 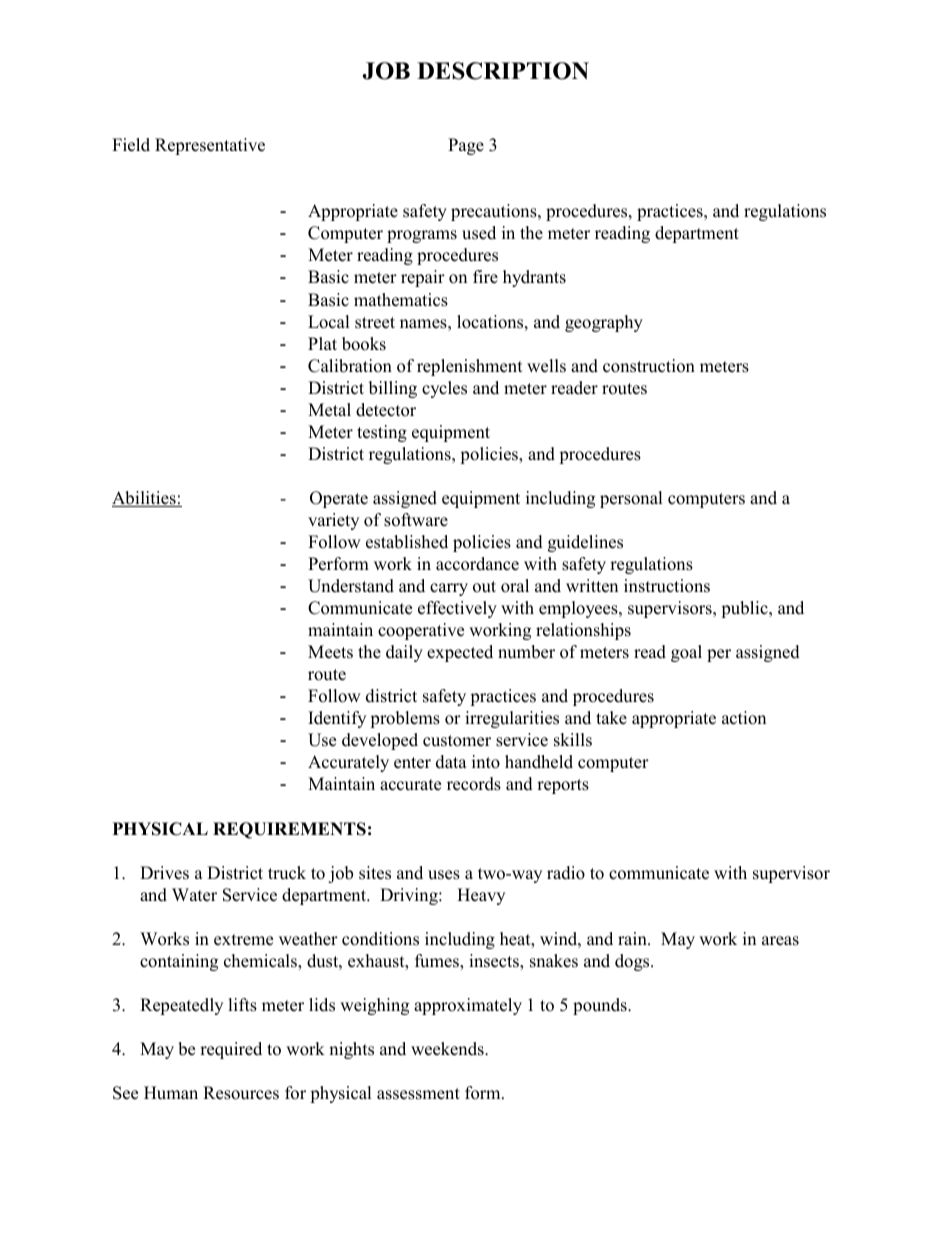 I want to click on Page, so click(x=466, y=146).
